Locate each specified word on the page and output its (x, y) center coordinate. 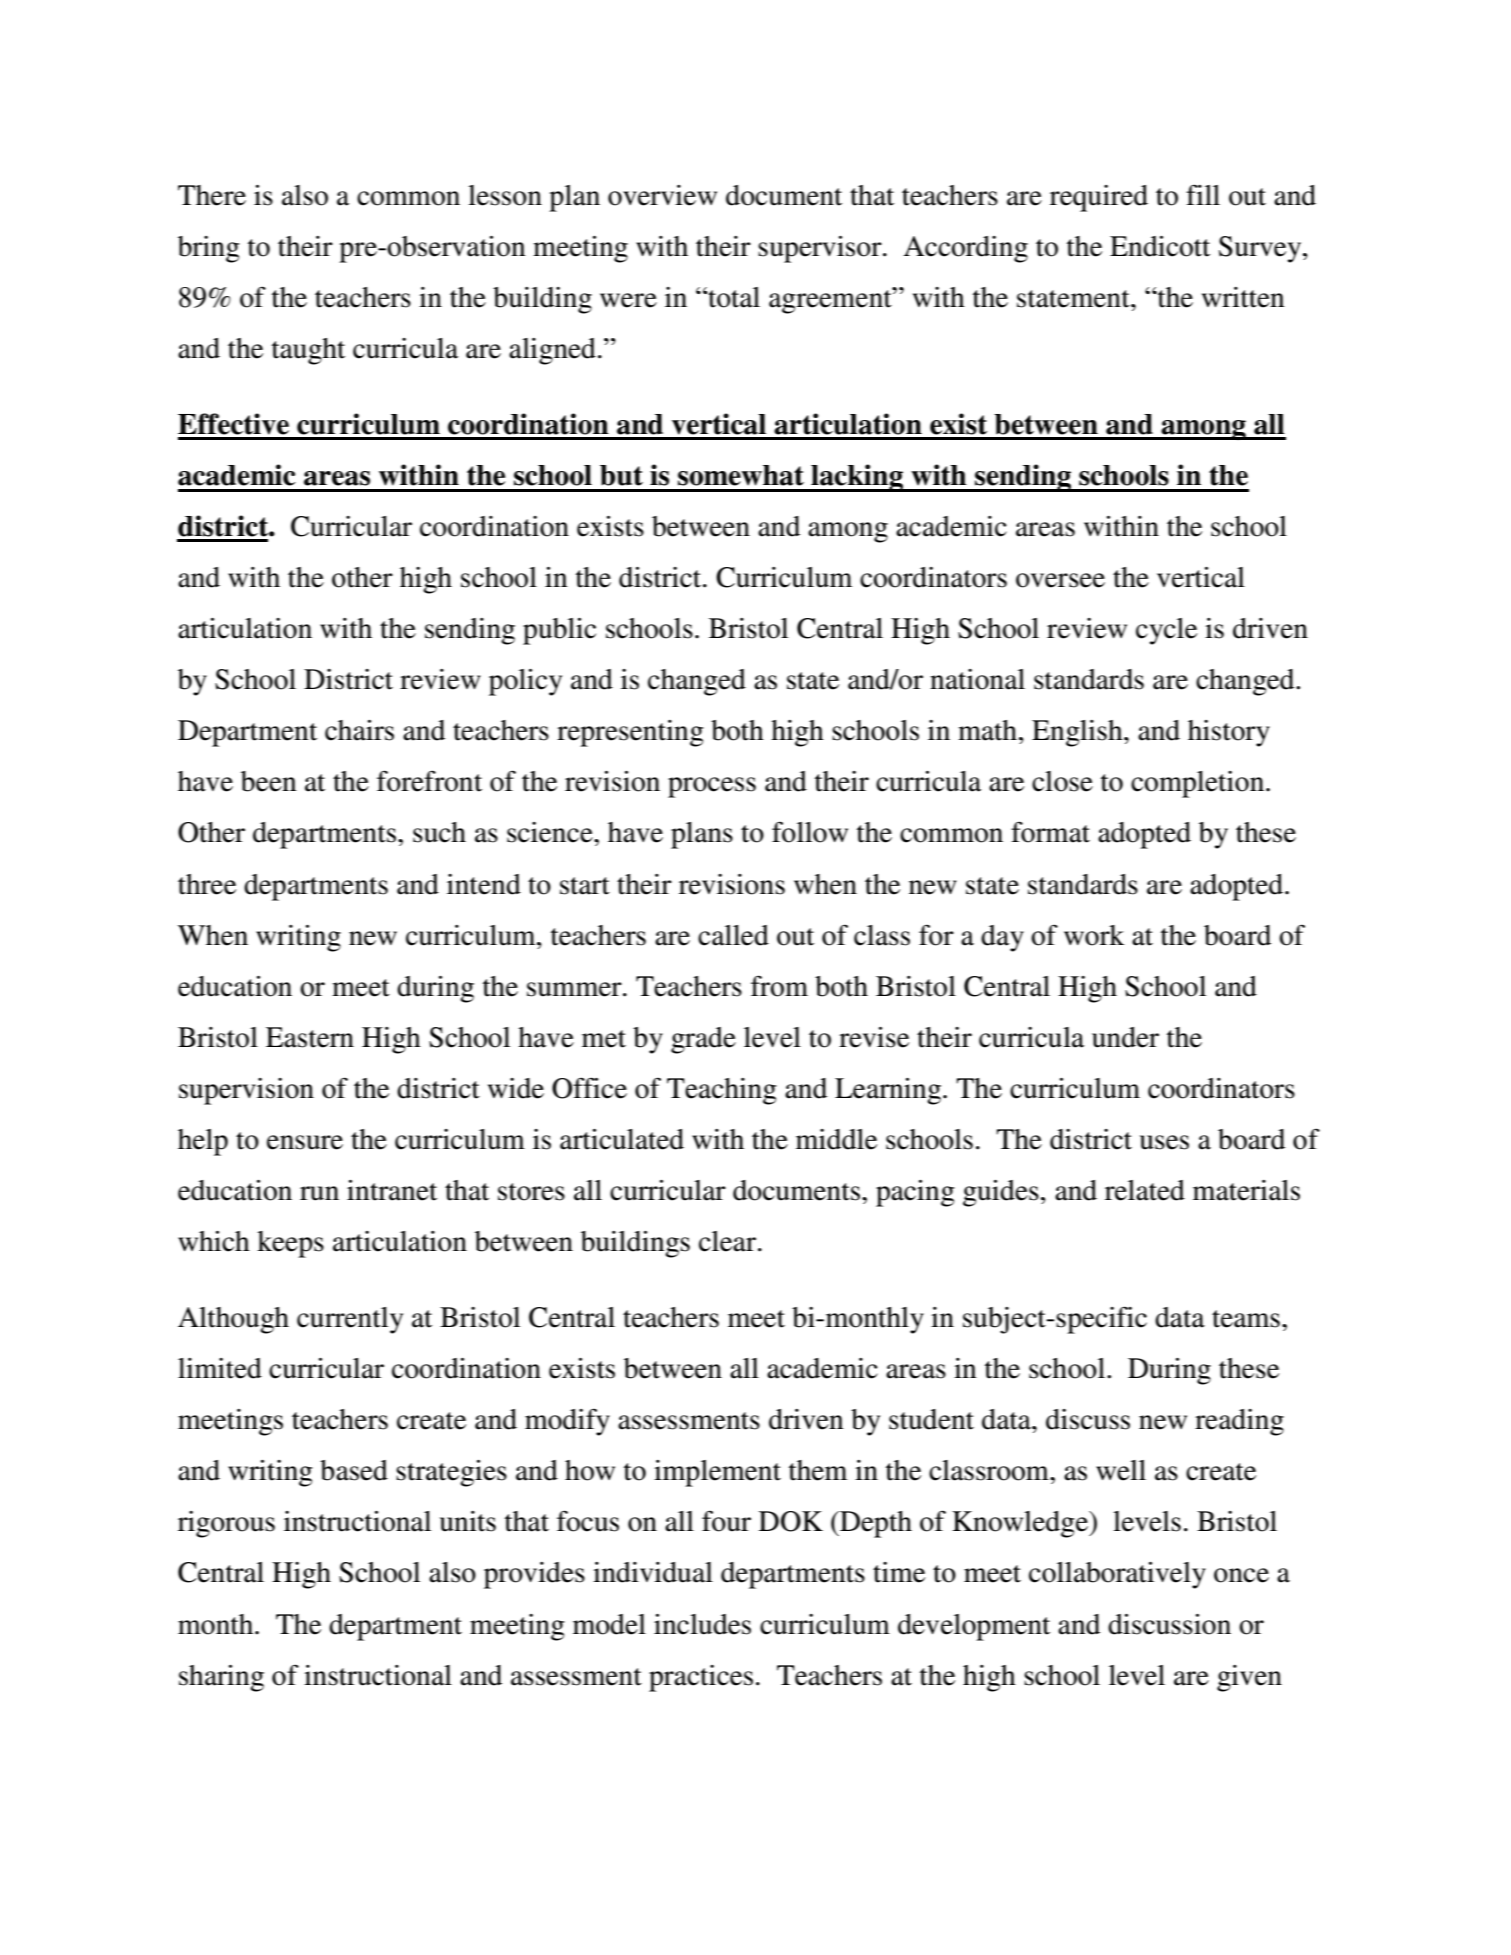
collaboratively (1117, 1575)
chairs (359, 730)
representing (630, 733)
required (1099, 198)
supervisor (821, 249)
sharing (221, 1678)
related (1145, 1190)
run (319, 1193)
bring (209, 249)
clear (729, 1241)
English (1078, 733)
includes (702, 1624)
